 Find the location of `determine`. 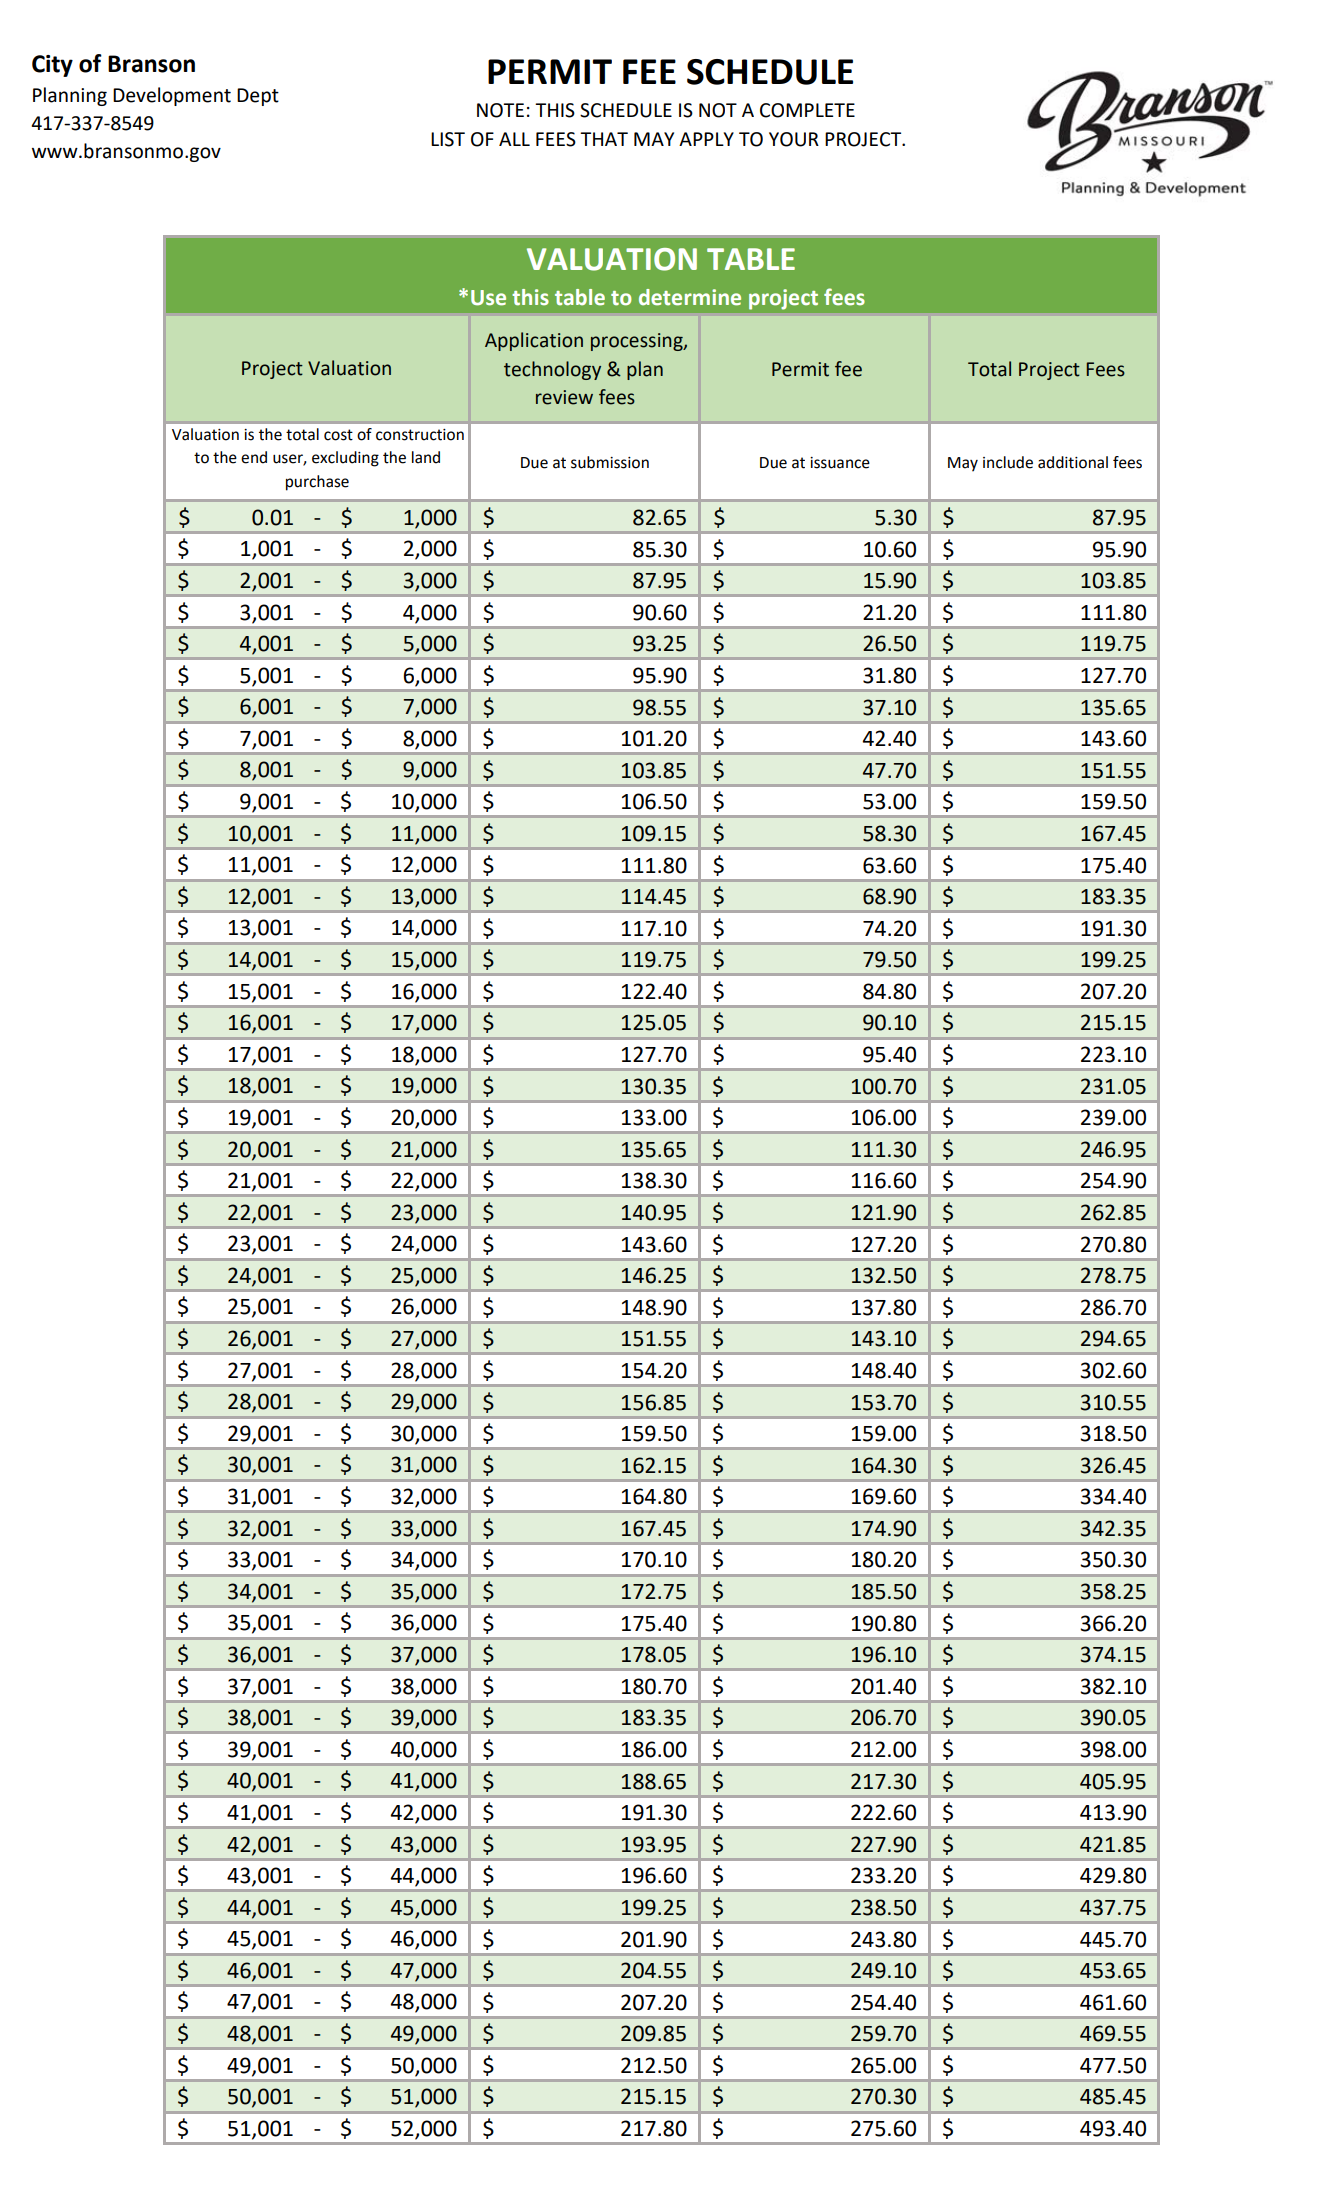

determine is located at coordinates (690, 297).
